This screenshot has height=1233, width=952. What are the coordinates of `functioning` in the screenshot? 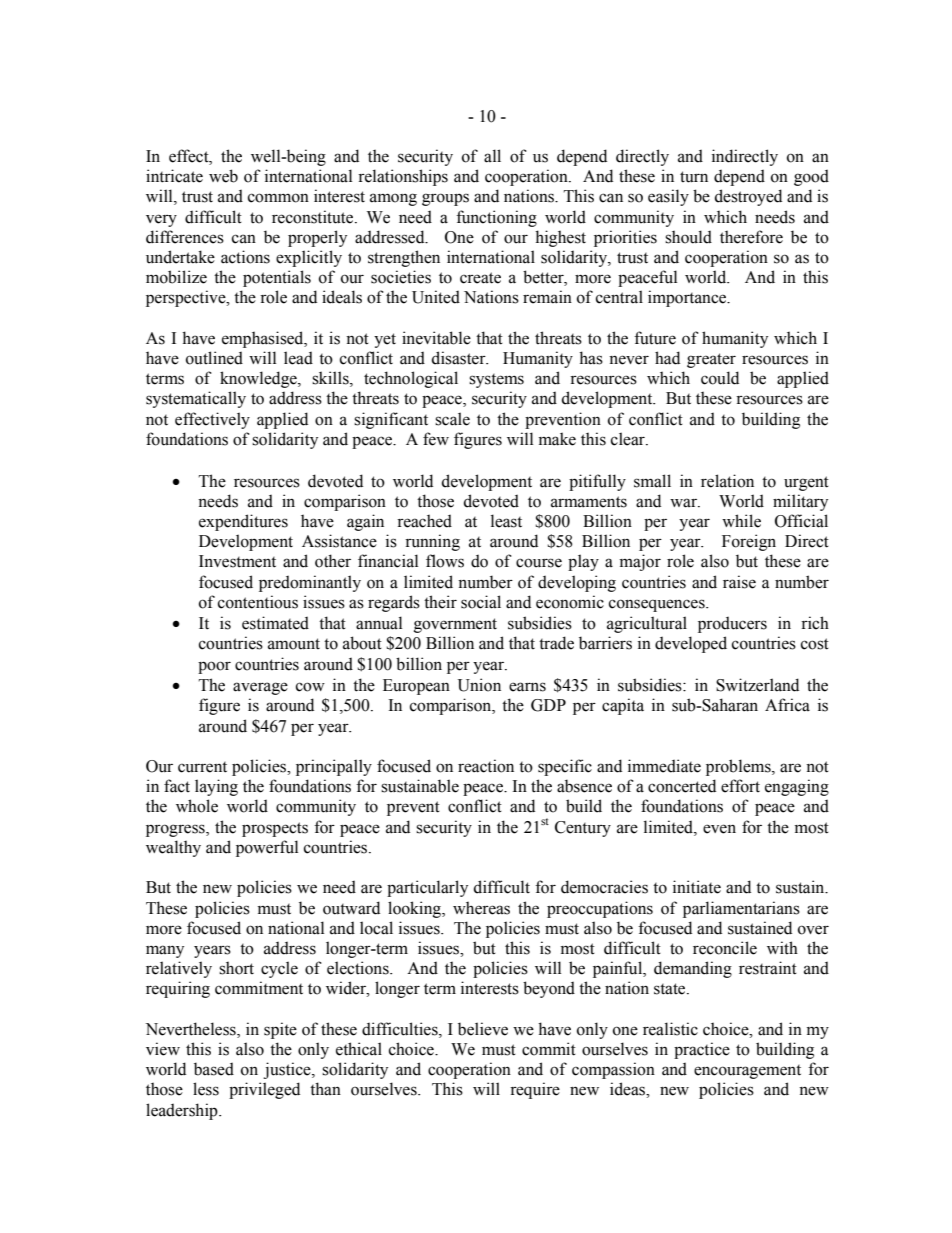 It's located at (496, 218).
